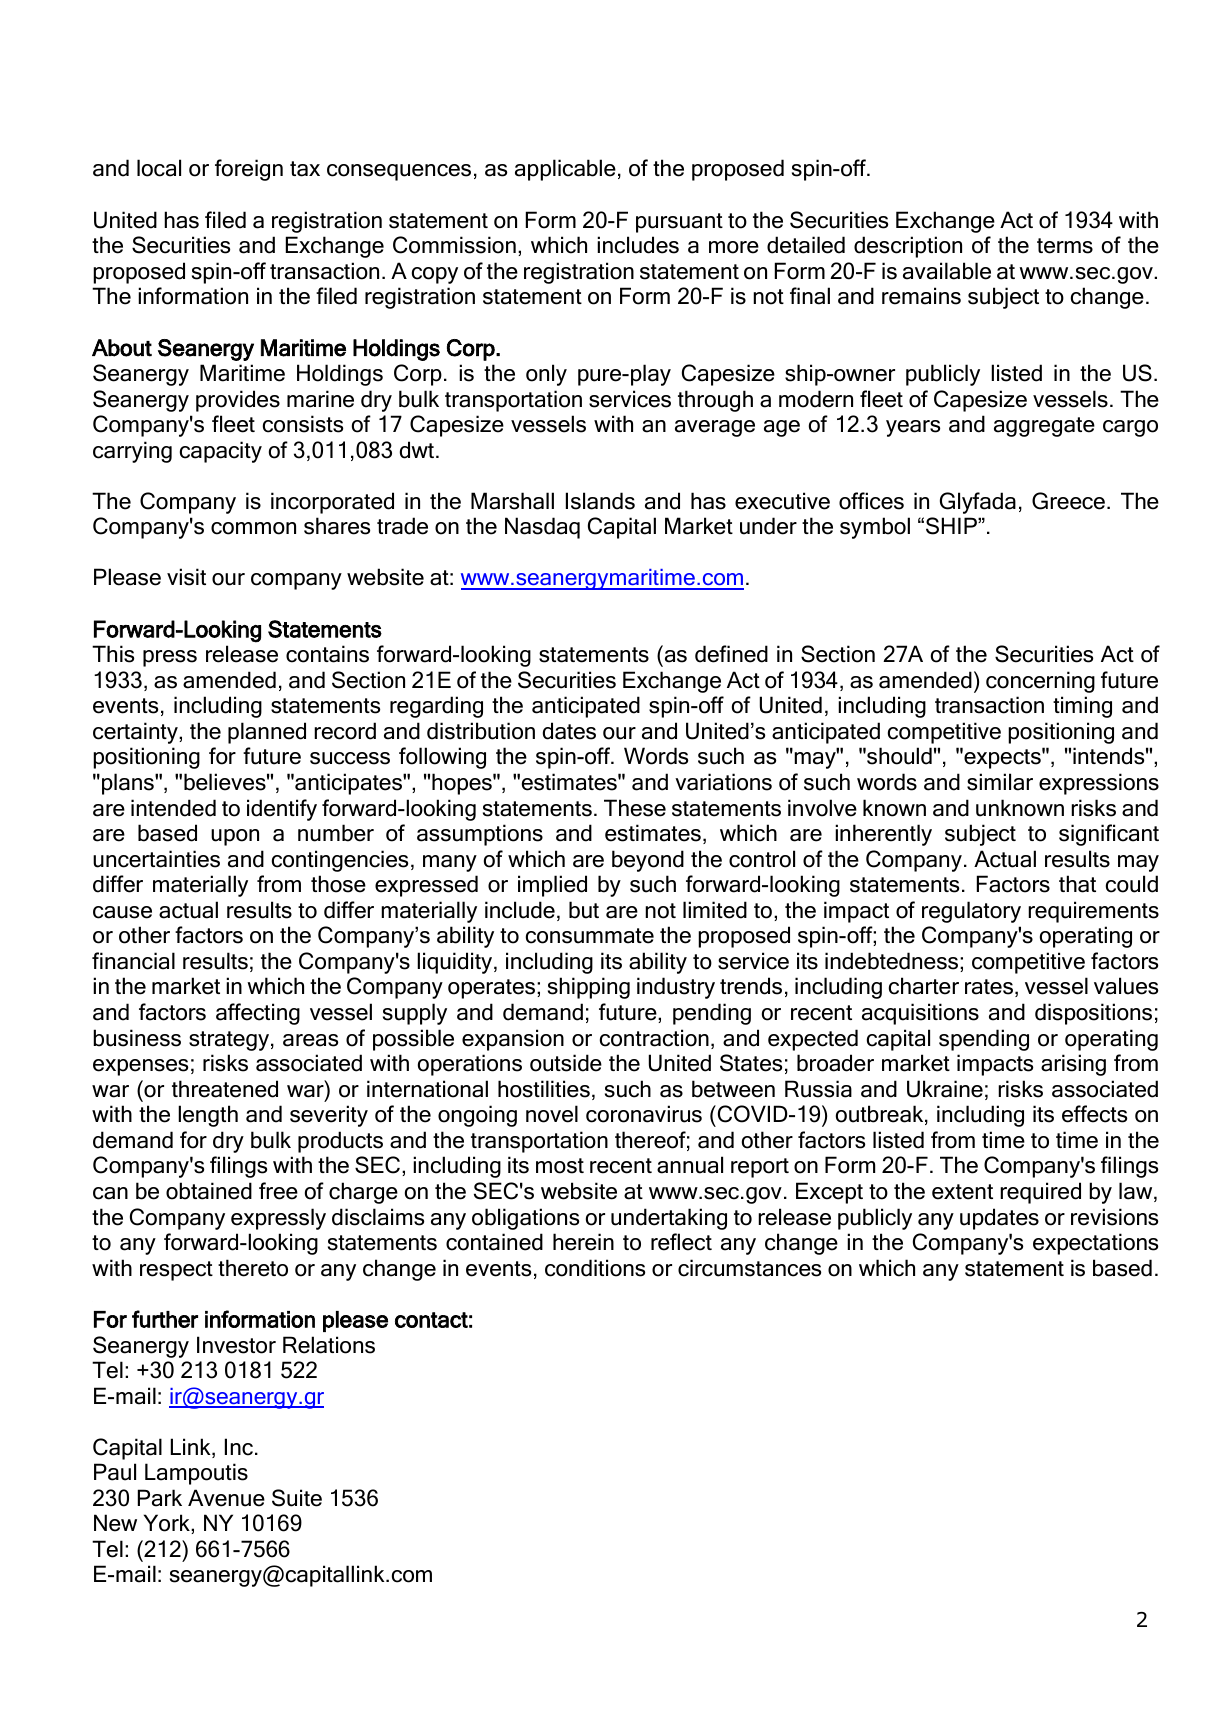  Describe the element at coordinates (654, 1038) in the screenshot. I see `contraction` at that location.
